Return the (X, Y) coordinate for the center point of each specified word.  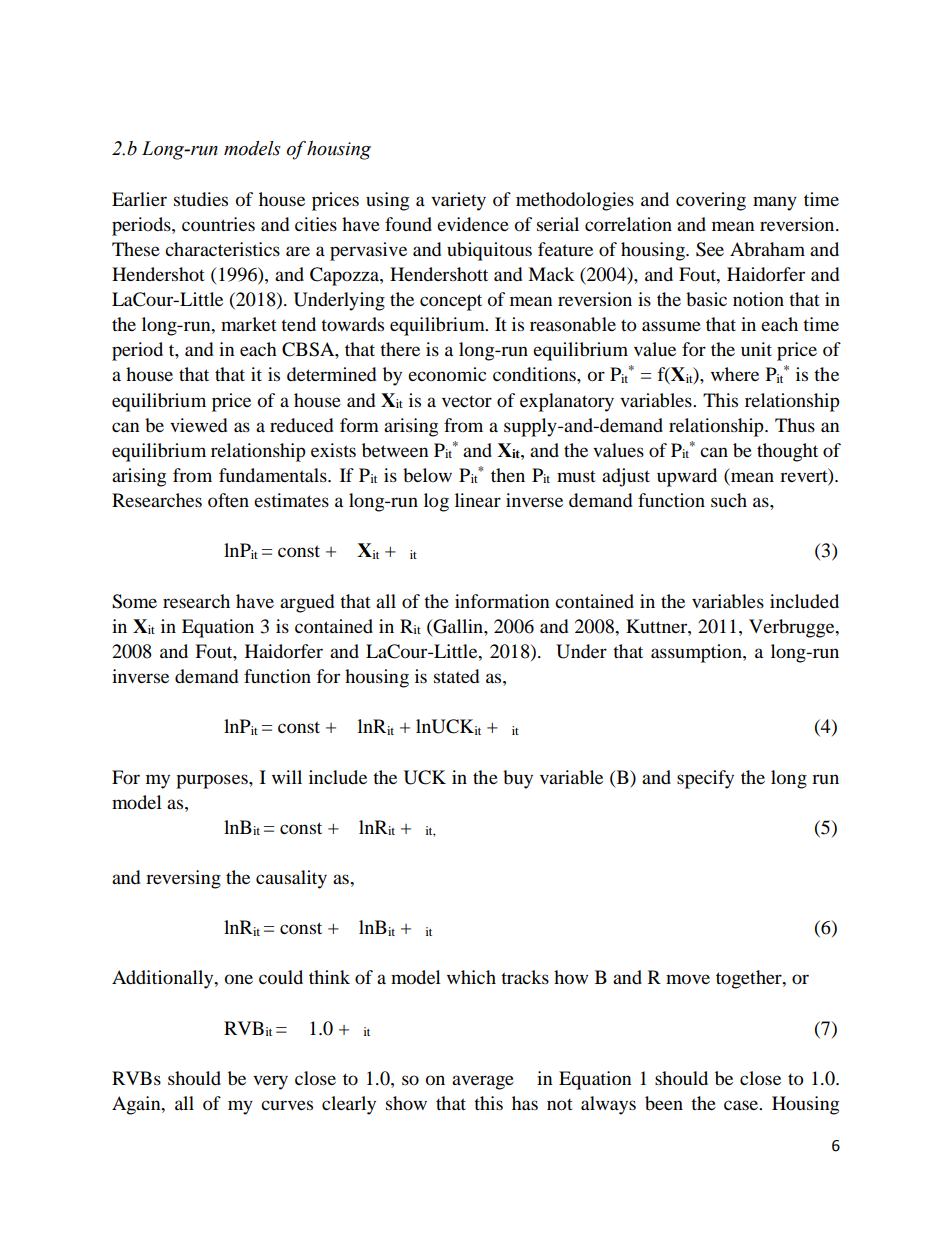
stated (456, 676)
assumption (697, 653)
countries (218, 224)
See (710, 249)
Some (134, 601)
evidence (473, 224)
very (270, 1082)
